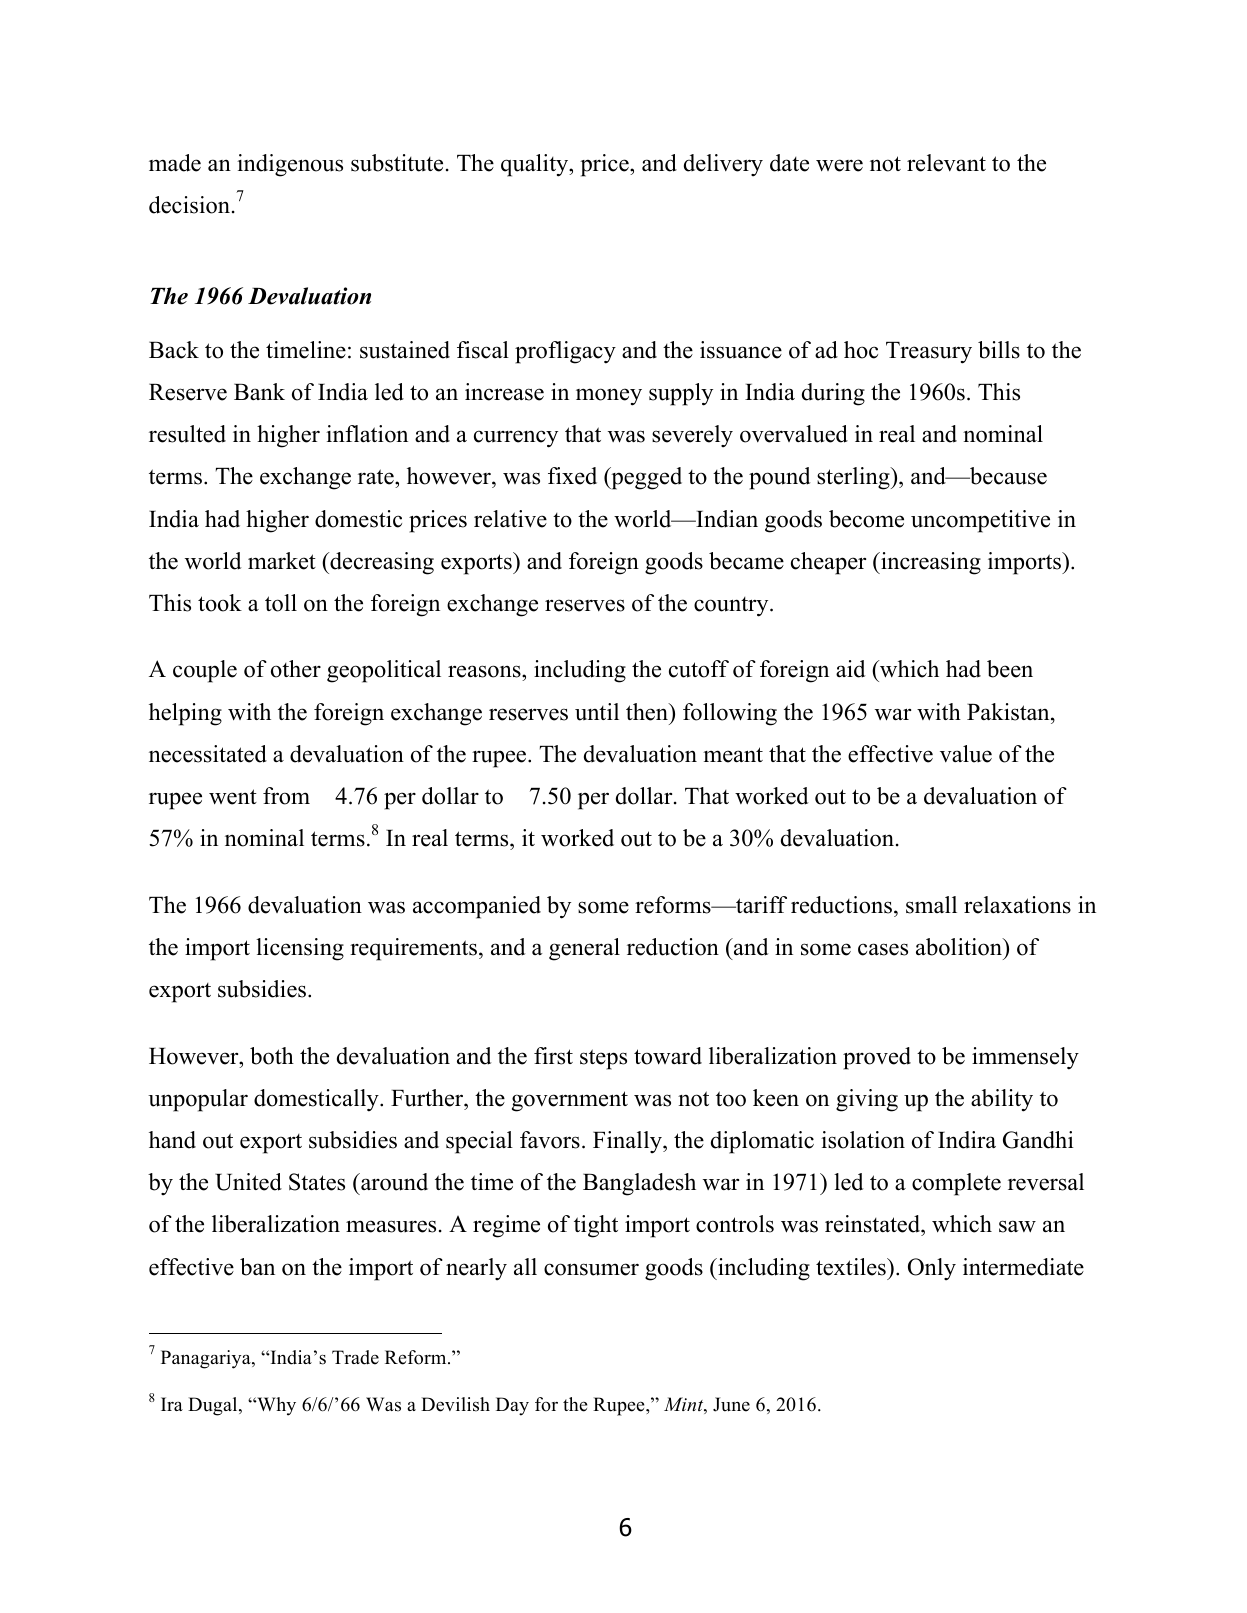 Image resolution: width=1247 pixels, height=1613 pixels. I want to click on delivery, so click(723, 165).
